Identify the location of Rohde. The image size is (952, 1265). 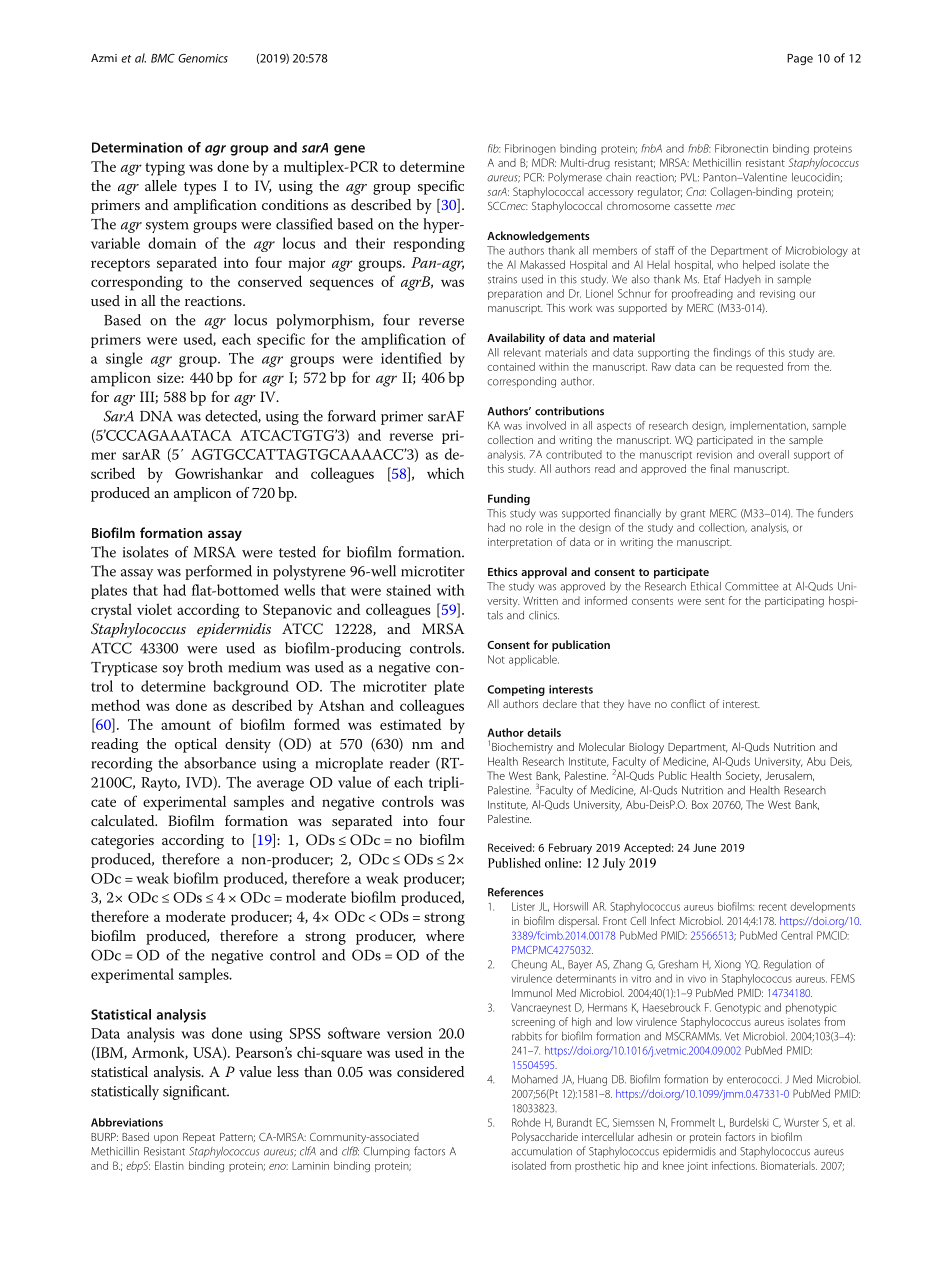
(526, 1122).
